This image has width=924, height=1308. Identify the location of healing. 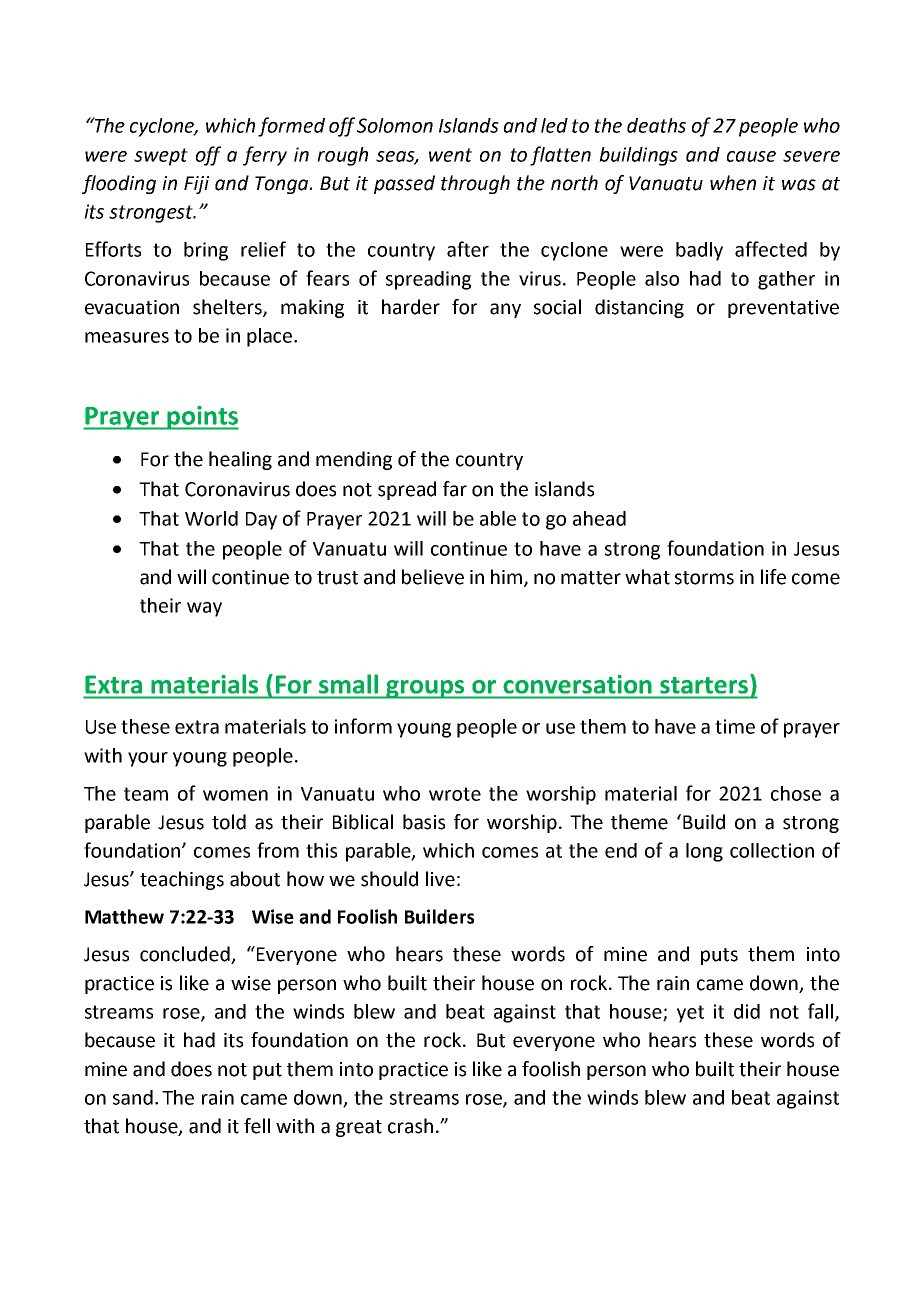
(240, 460).
